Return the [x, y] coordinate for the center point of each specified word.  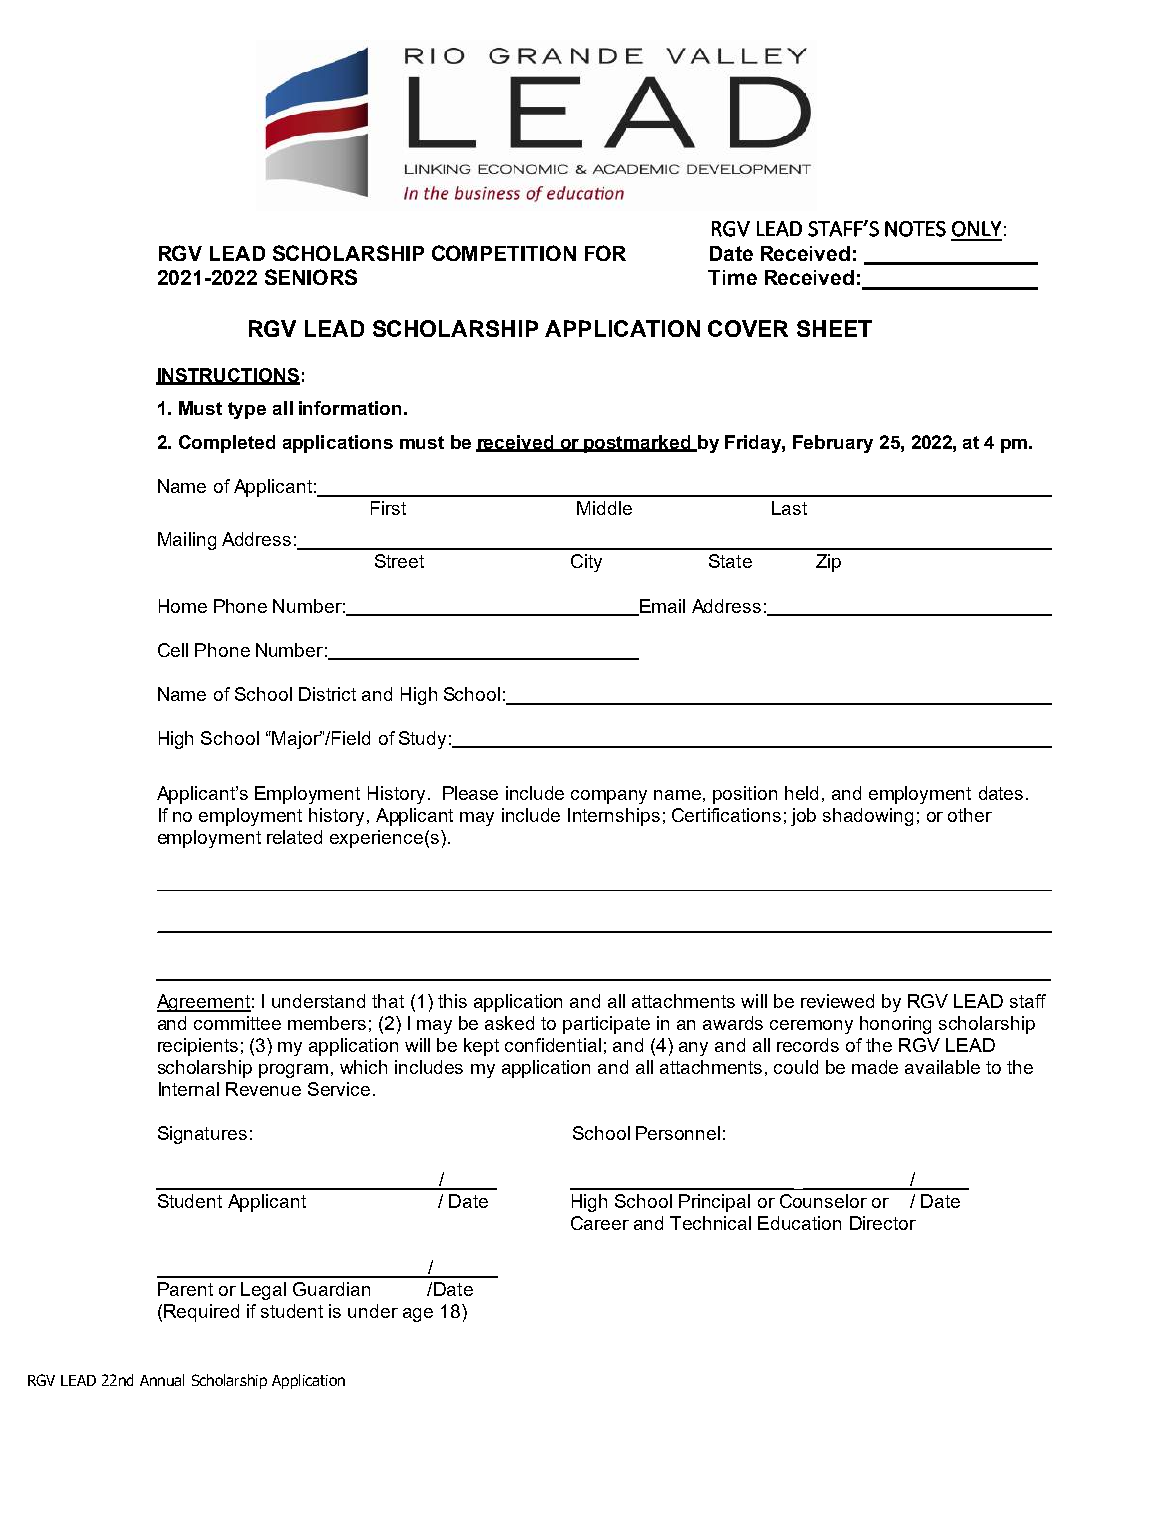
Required [201, 1313]
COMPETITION [504, 253]
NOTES [915, 229]
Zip [828, 563]
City [586, 563]
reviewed [837, 1001]
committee [237, 1023]
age [418, 1315]
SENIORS [311, 277]
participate [606, 1025]
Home [183, 606]
